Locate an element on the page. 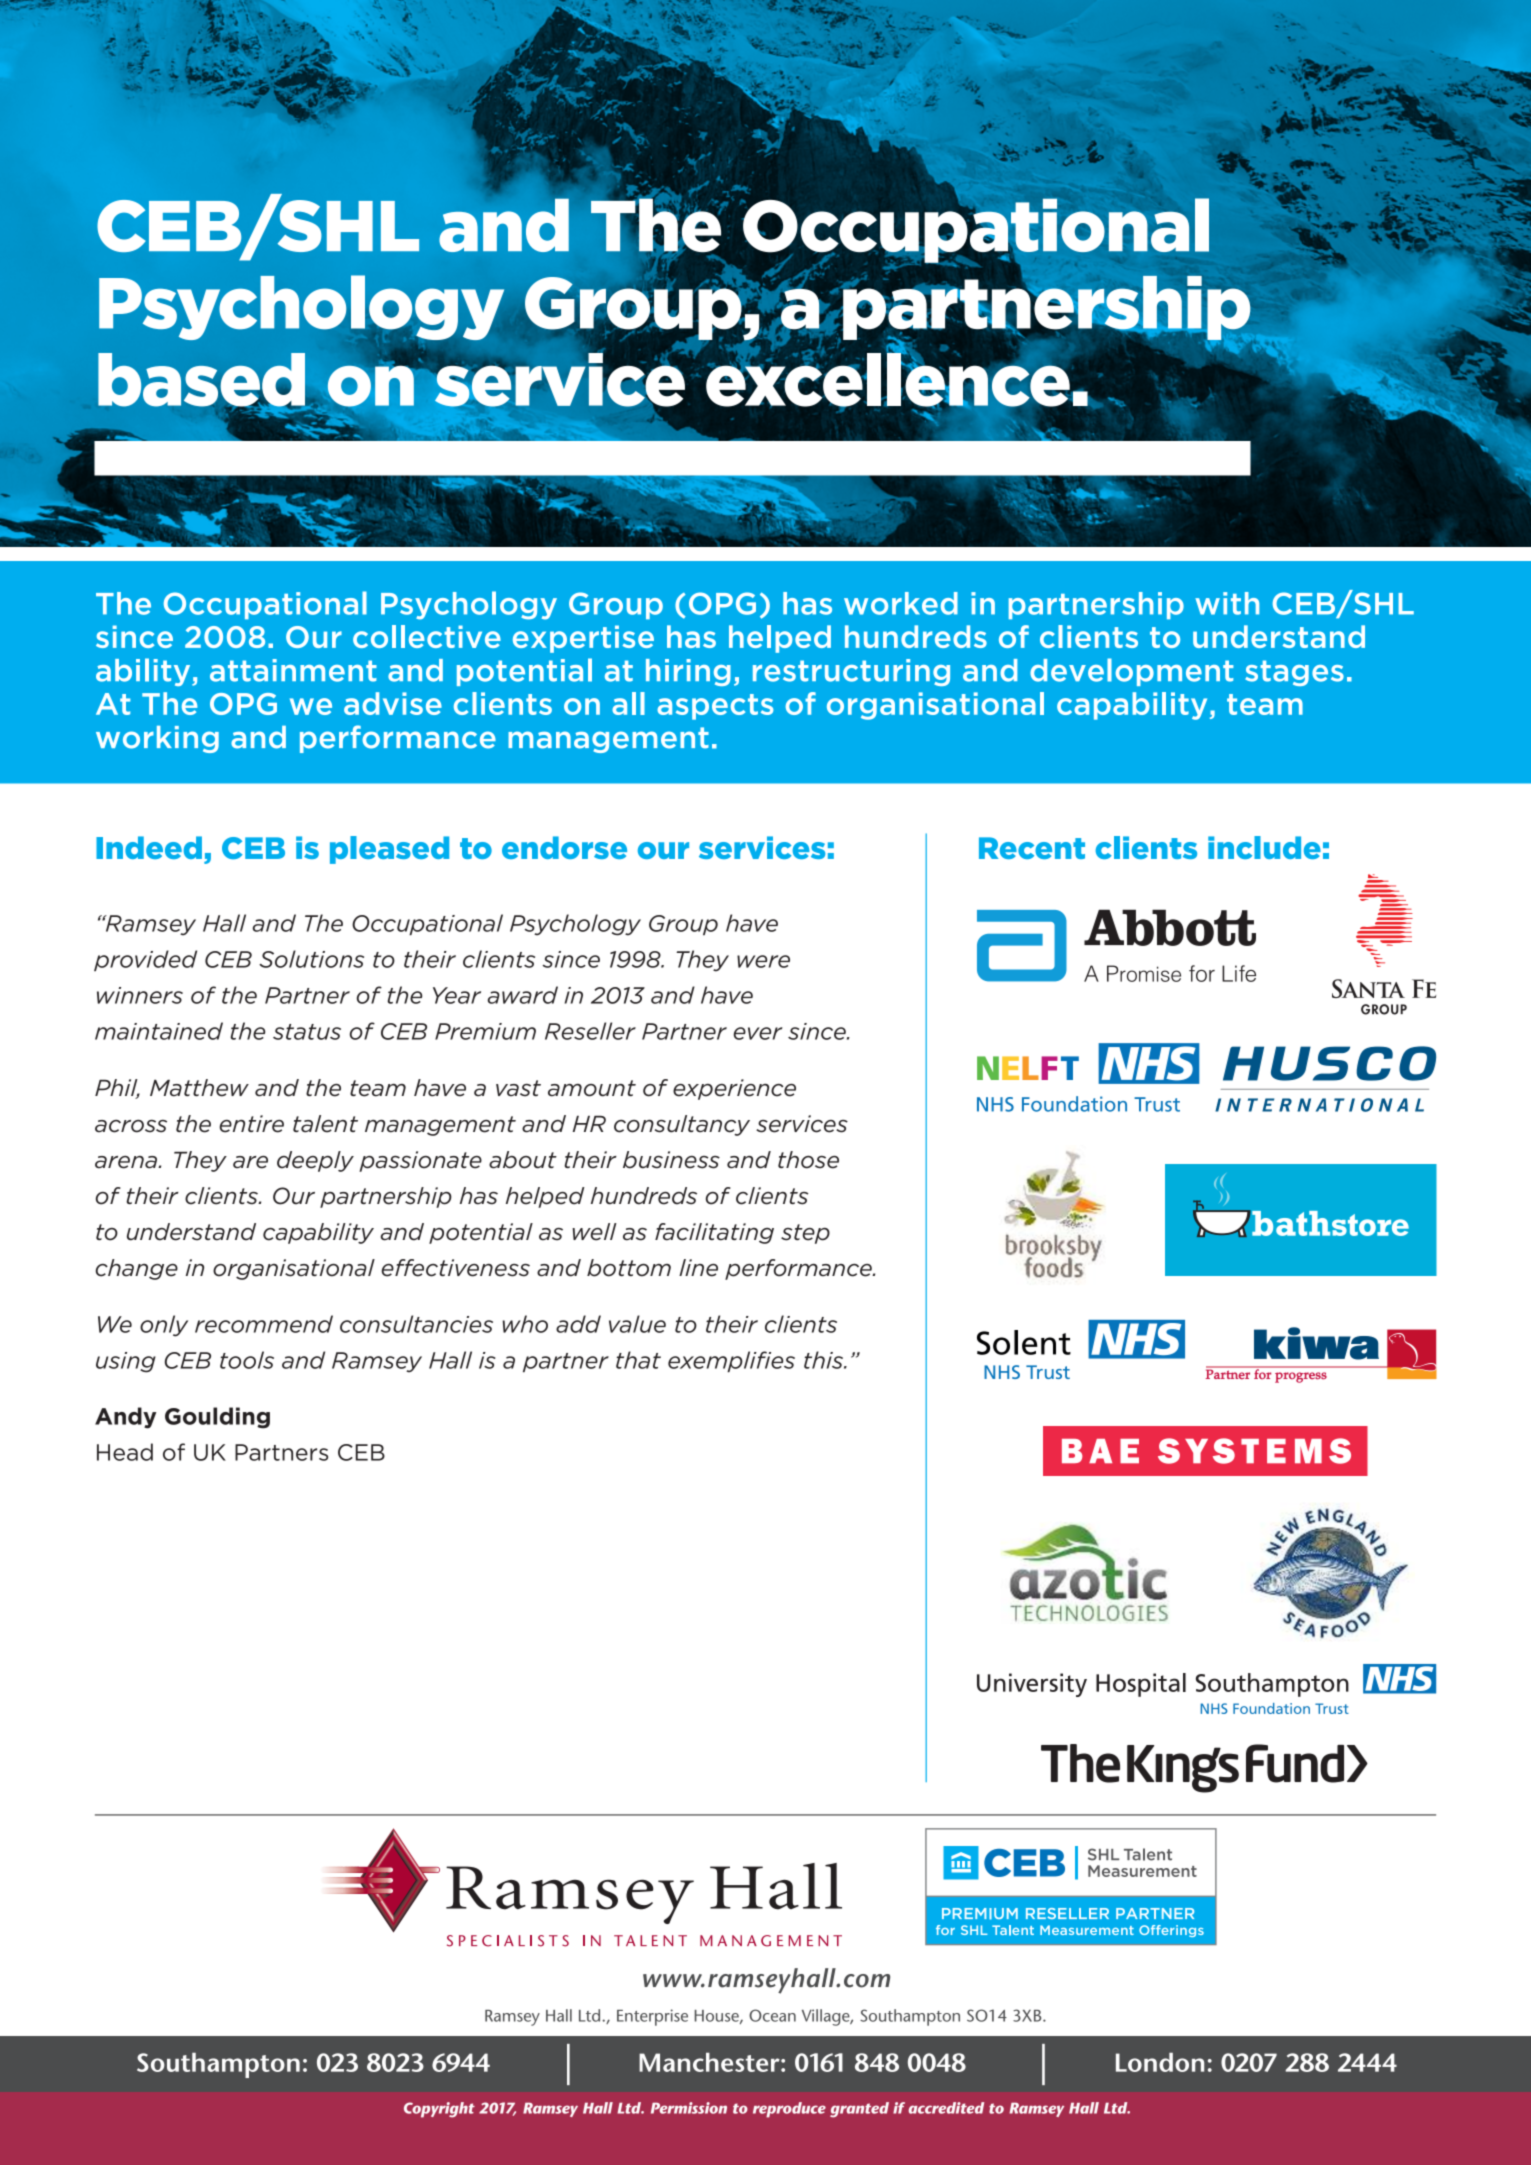 This page has height=2165, width=1531. excellence is located at coordinates (889, 380).
